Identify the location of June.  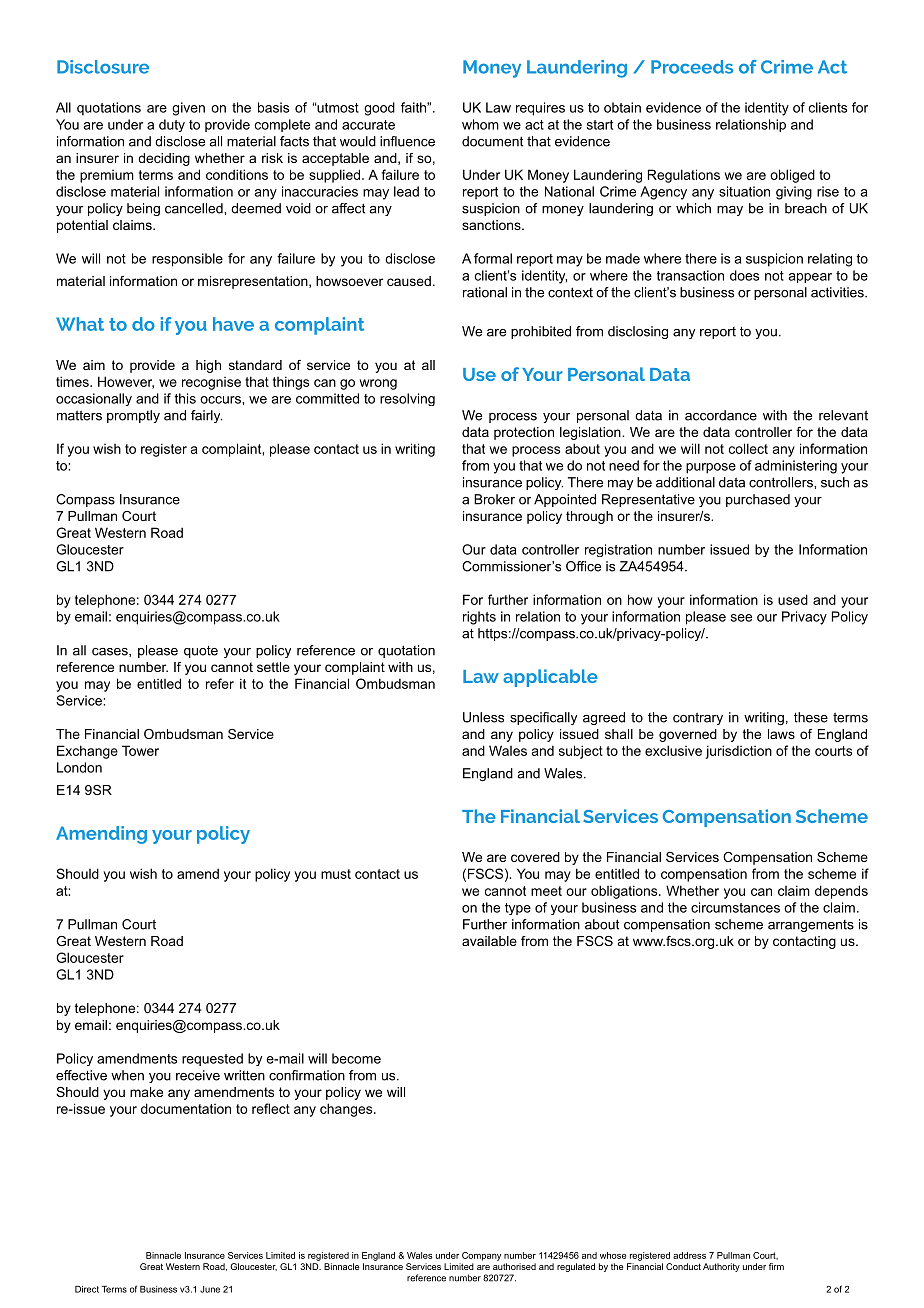
(210, 1289).
